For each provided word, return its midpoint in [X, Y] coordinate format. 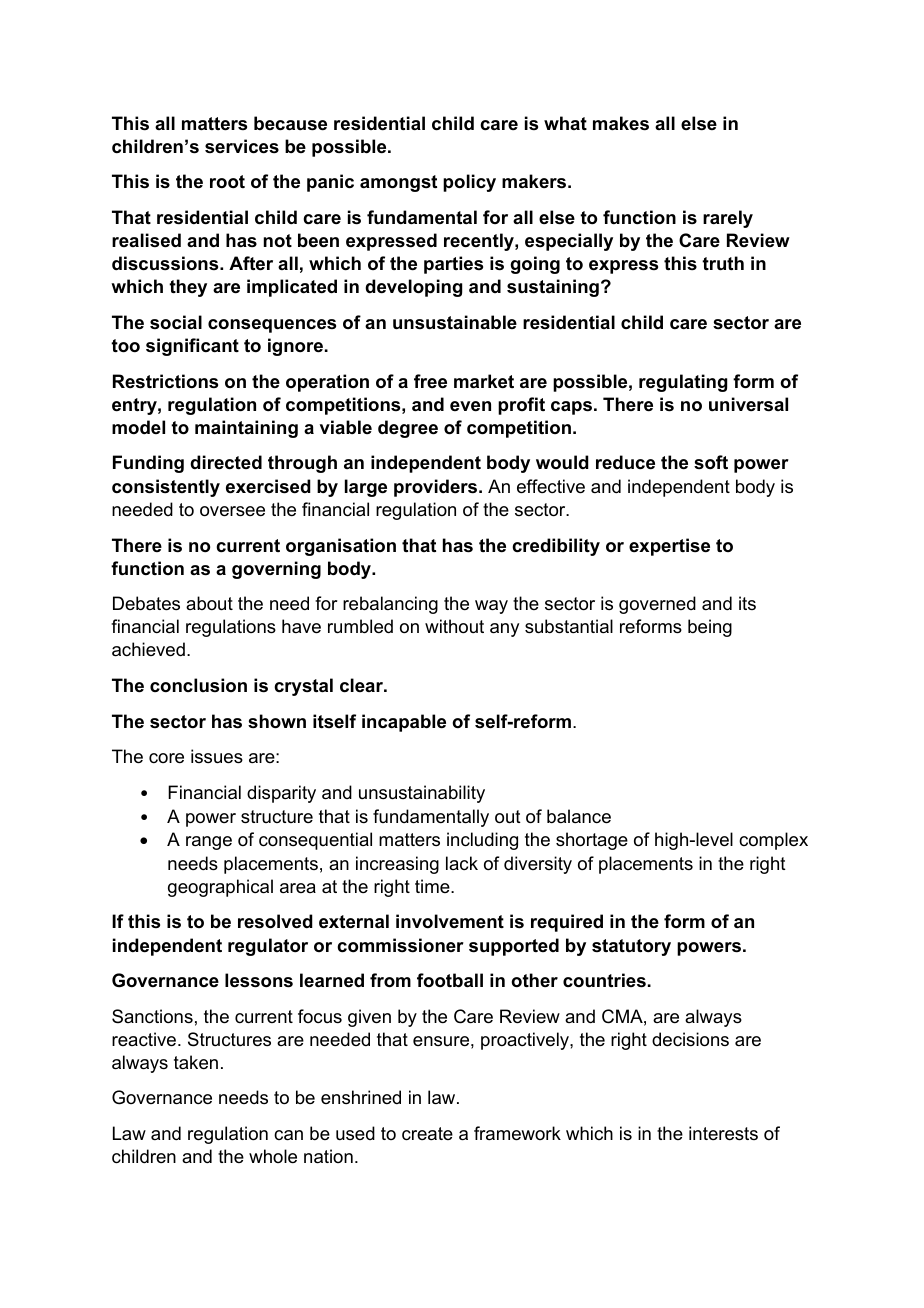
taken [196, 1062]
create [427, 1134]
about [209, 603]
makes [621, 123]
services [242, 146]
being [710, 628]
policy [469, 183]
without [454, 626]
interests [723, 1133]
